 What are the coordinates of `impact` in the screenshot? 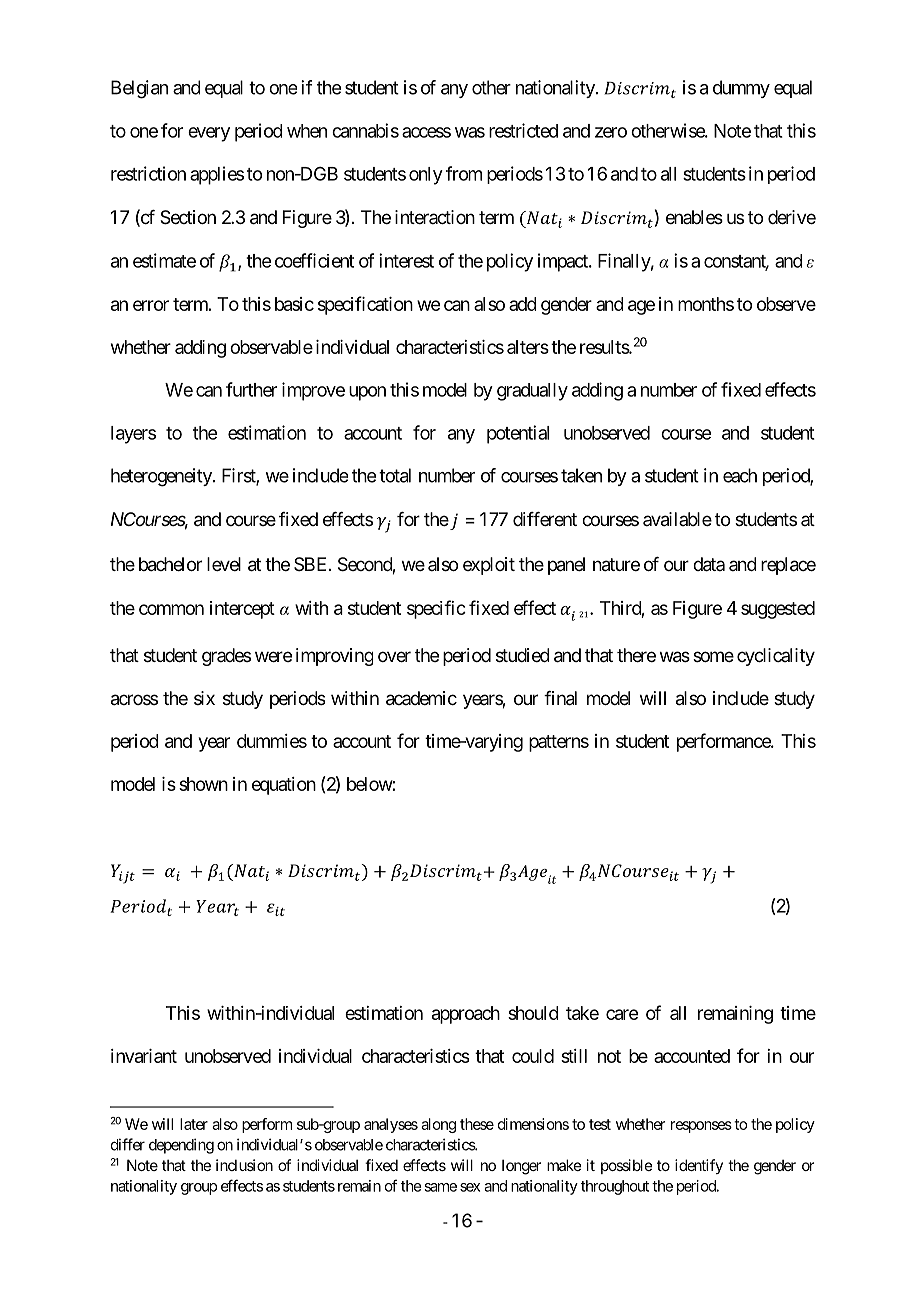 It's located at (564, 262).
